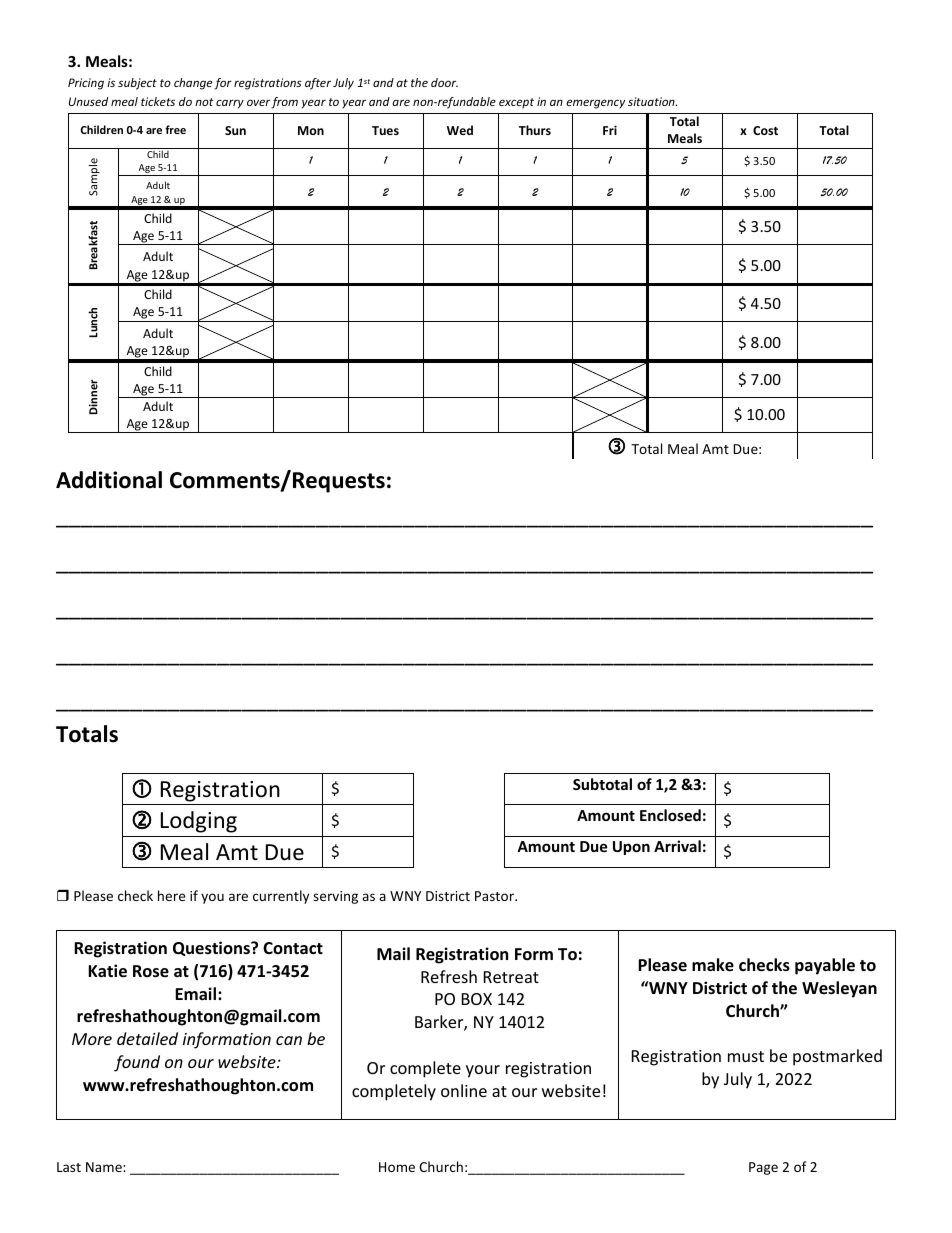 Image resolution: width=952 pixels, height=1233 pixels. Describe the element at coordinates (670, 815) in the image. I see `Enclosed` at that location.
